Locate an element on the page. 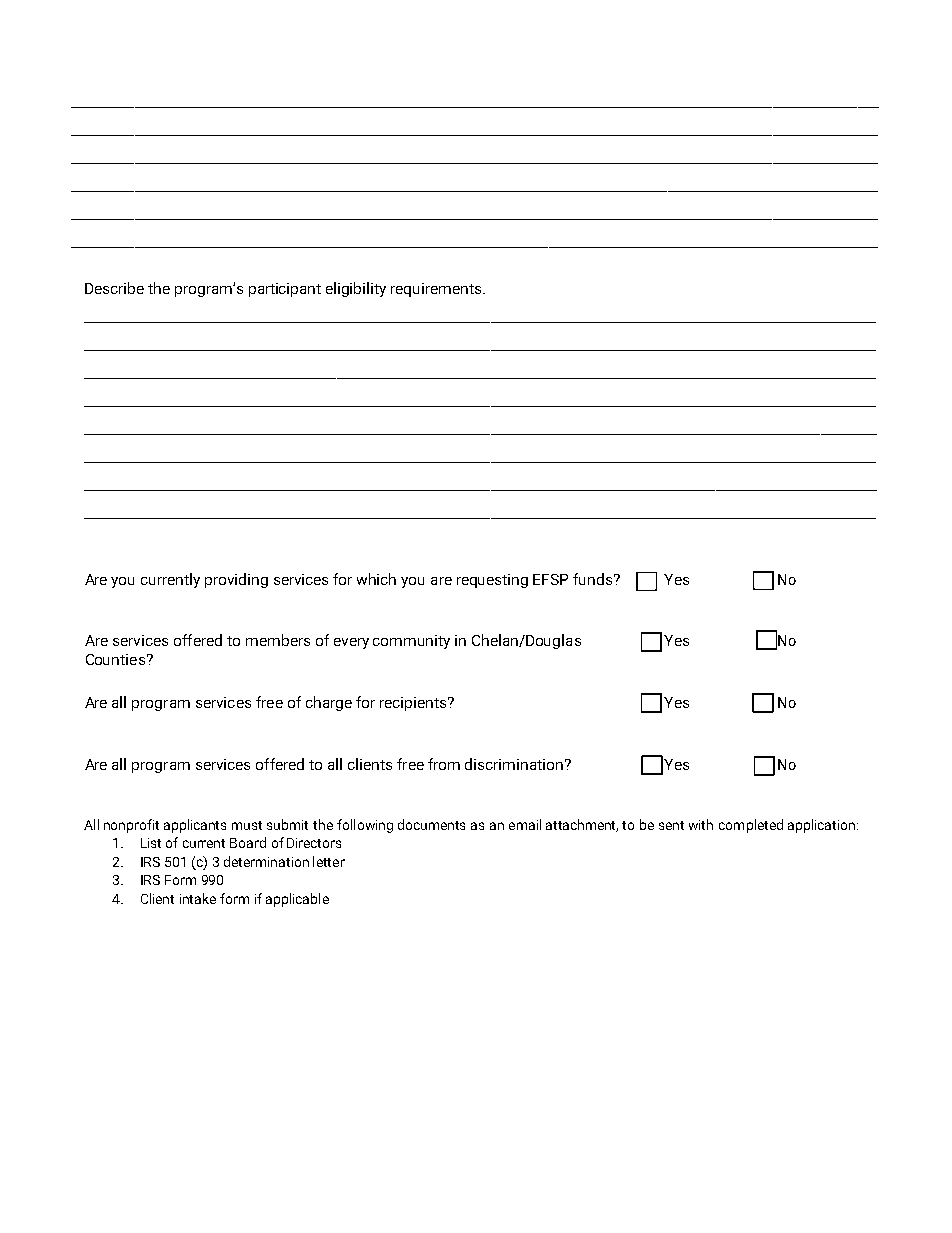  requesting is located at coordinates (492, 581).
